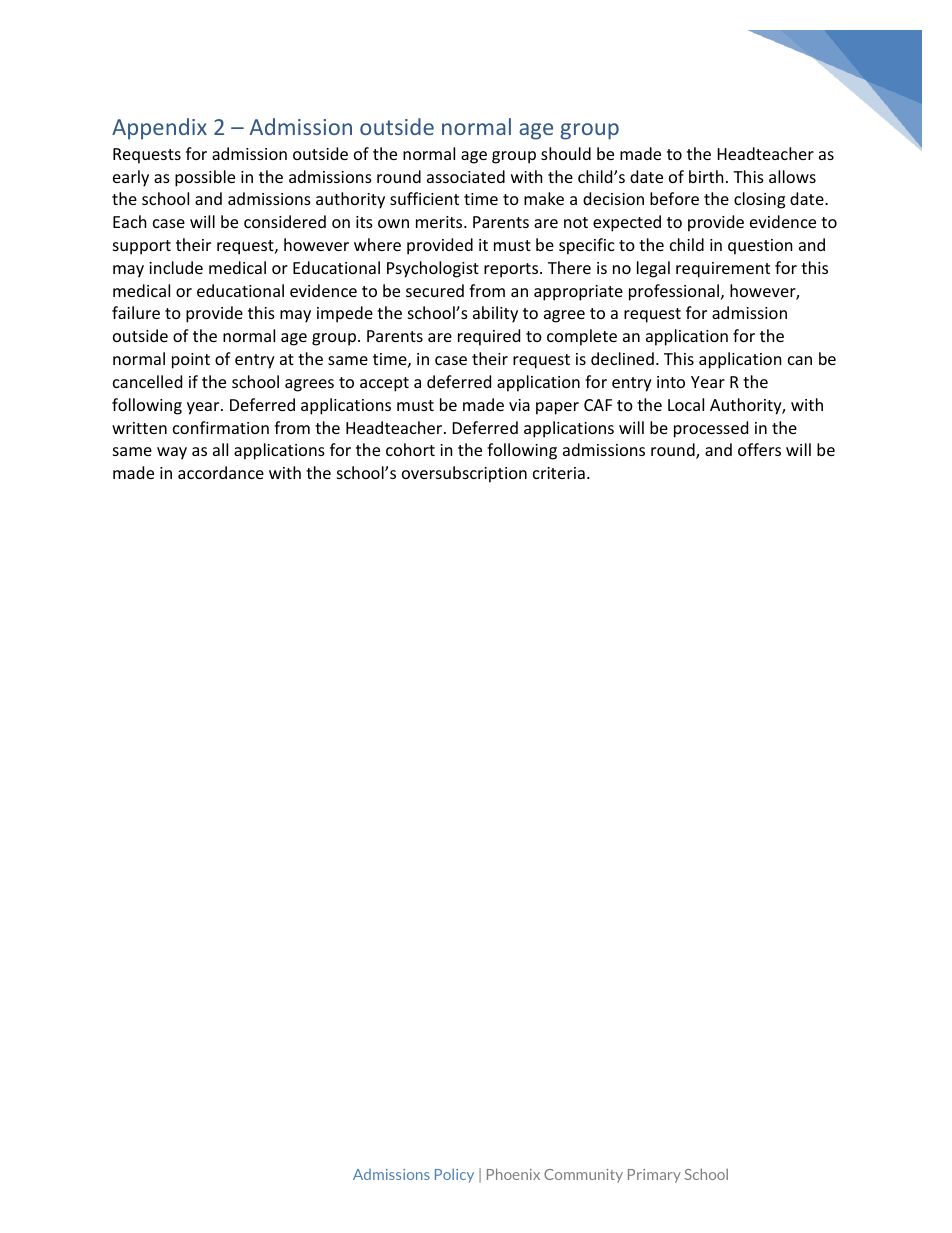 This screenshot has height=1233, width=952. What do you see at coordinates (559, 473) in the screenshot?
I see `criteria` at bounding box center [559, 473].
